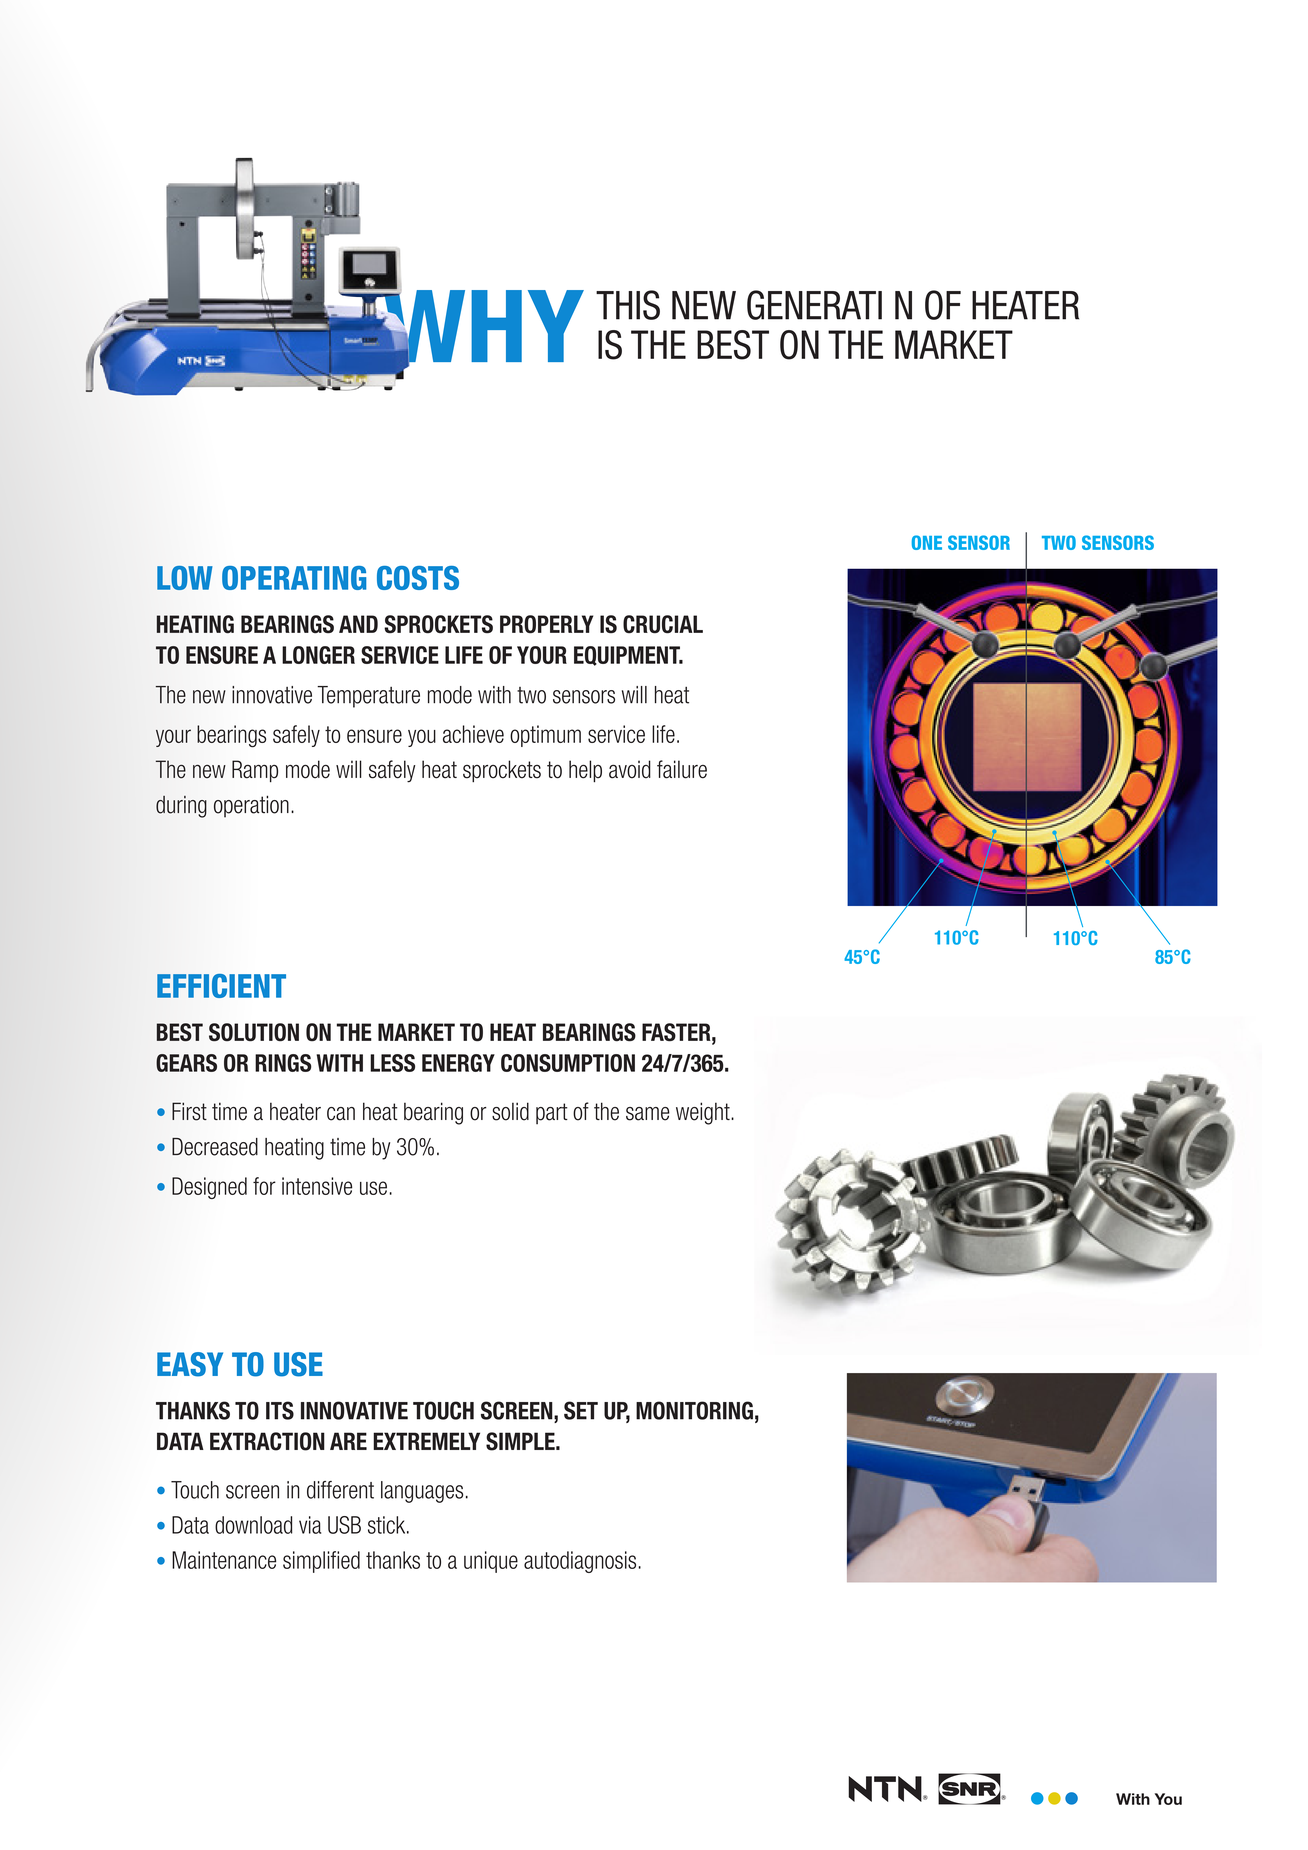  Describe the element at coordinates (254, 1525) in the image. I see `download` at that location.
